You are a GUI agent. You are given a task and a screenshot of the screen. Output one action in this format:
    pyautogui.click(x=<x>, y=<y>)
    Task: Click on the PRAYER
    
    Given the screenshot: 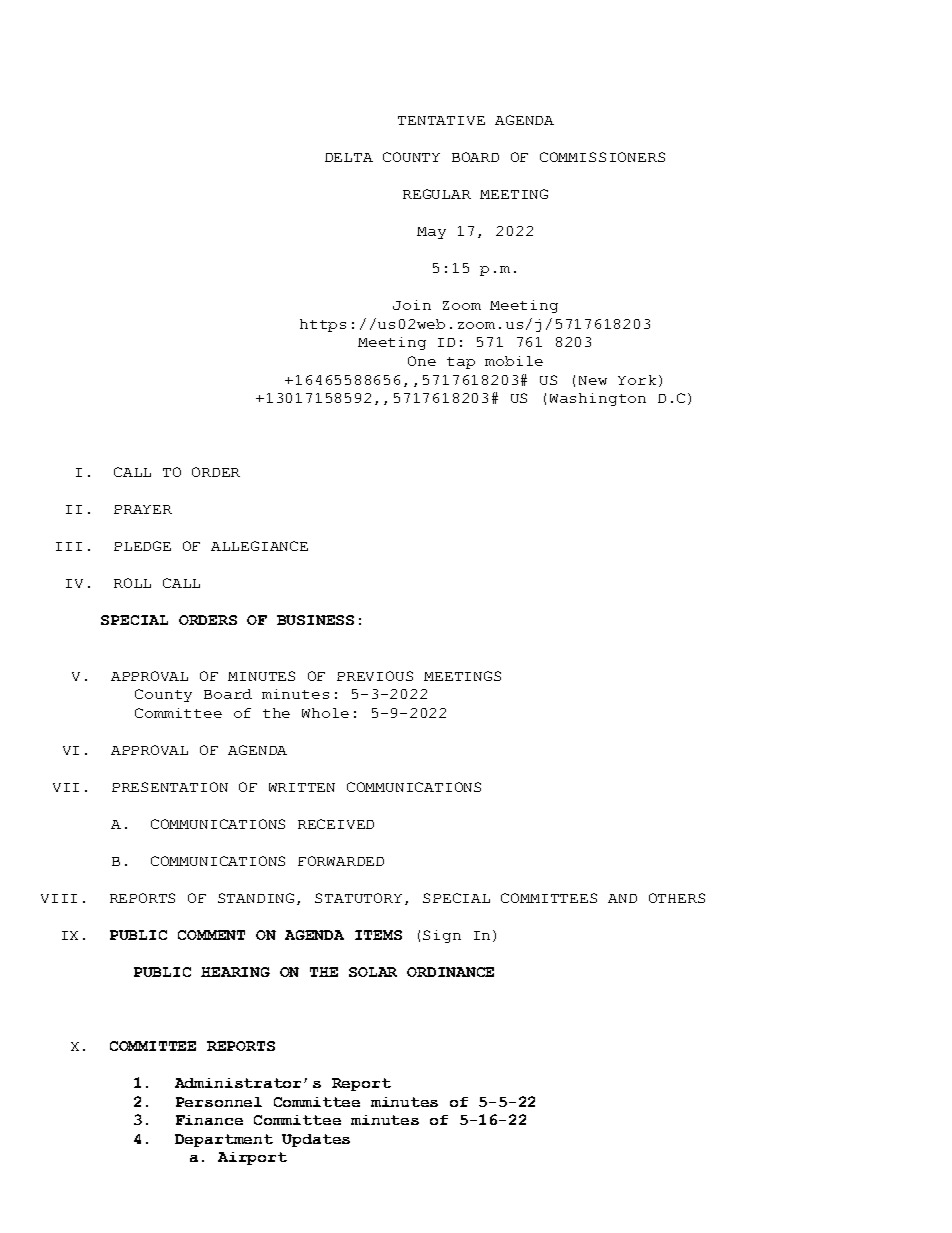 What is the action you would take?
    pyautogui.click(x=143, y=509)
